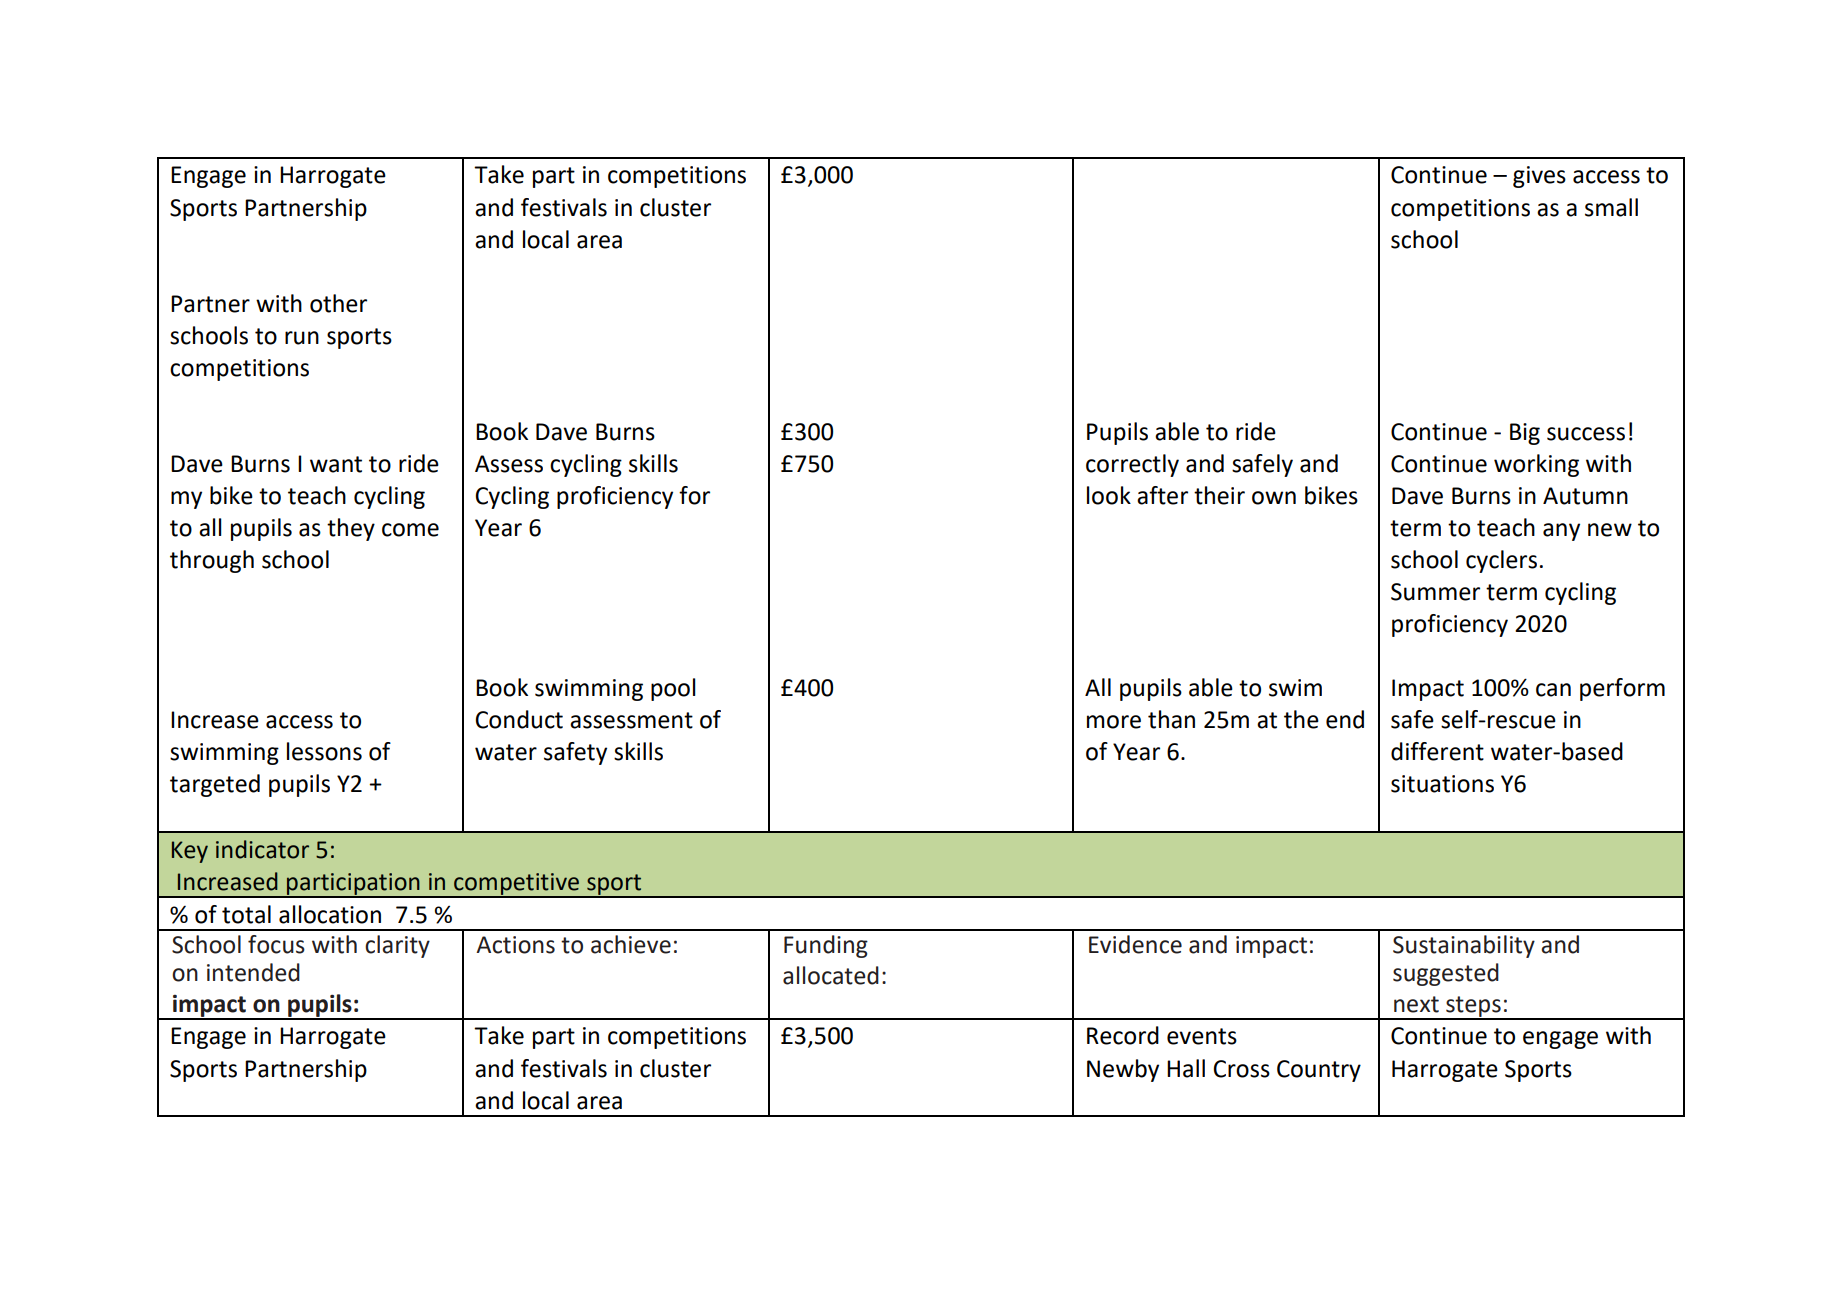 The height and width of the screenshot is (1302, 1842). Describe the element at coordinates (253, 972) in the screenshot. I see `intended` at that location.
